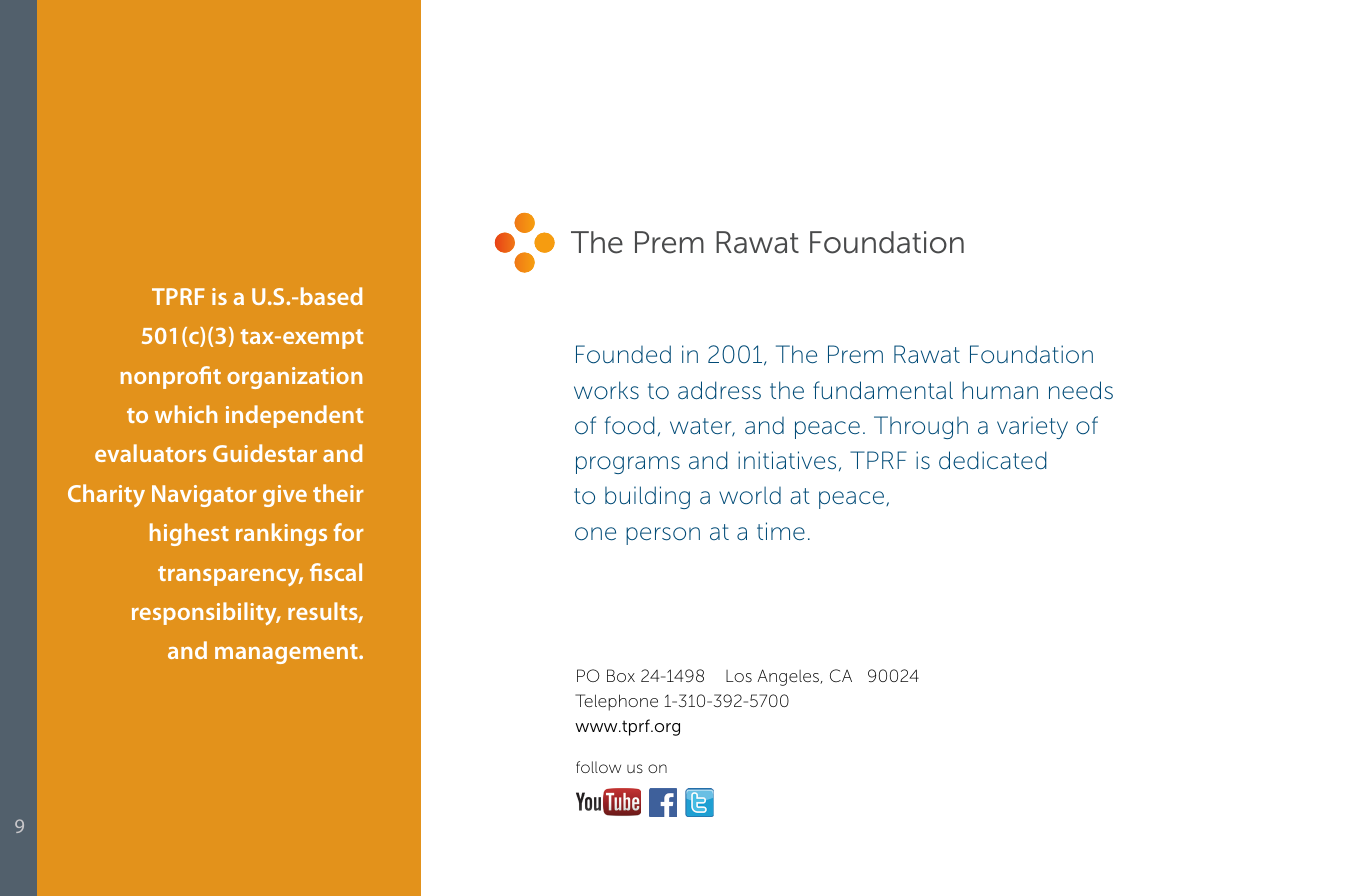 The image size is (1345, 896). I want to click on dedicated, so click(992, 460).
